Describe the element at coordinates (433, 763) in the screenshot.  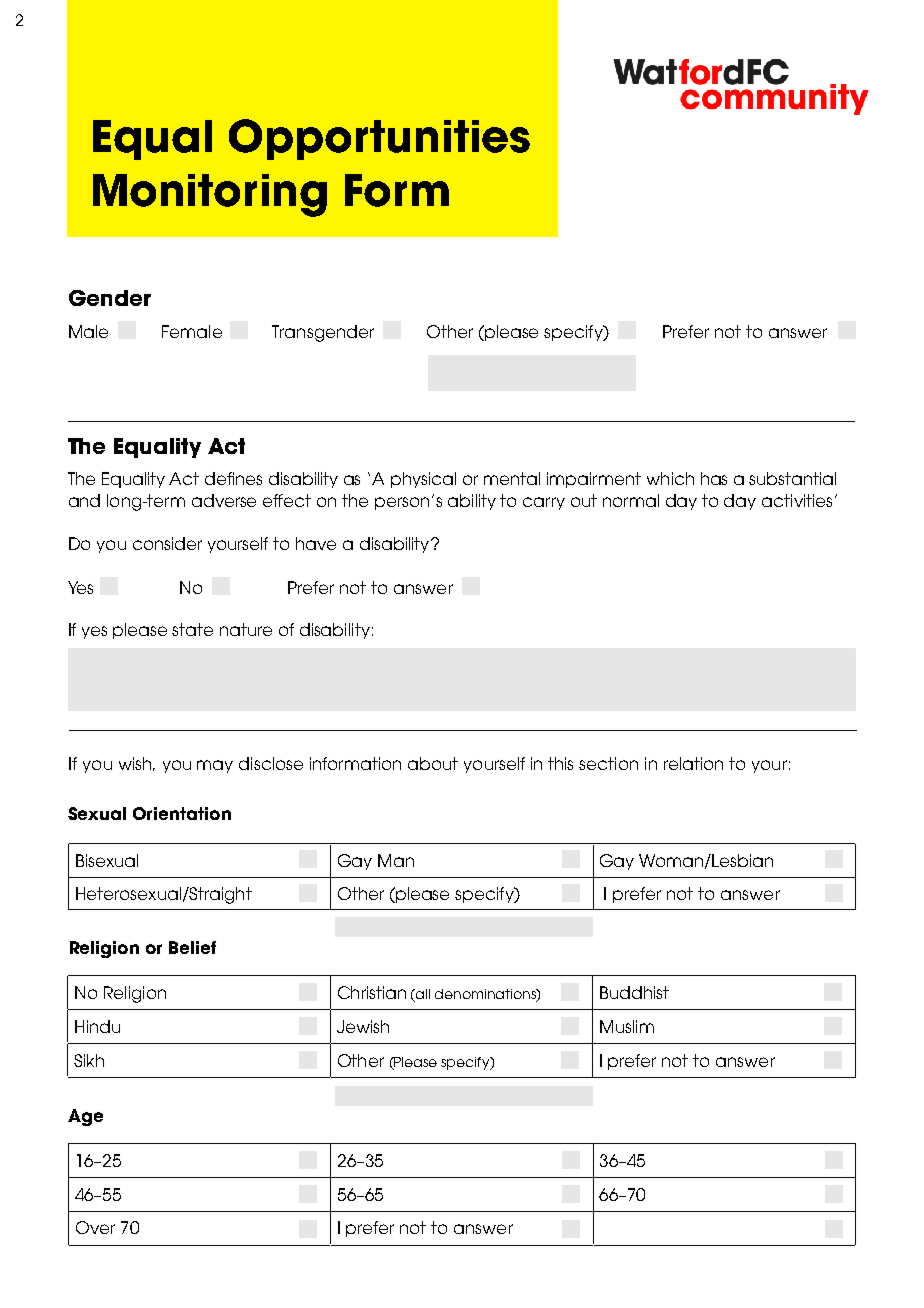
I see `about` at that location.
